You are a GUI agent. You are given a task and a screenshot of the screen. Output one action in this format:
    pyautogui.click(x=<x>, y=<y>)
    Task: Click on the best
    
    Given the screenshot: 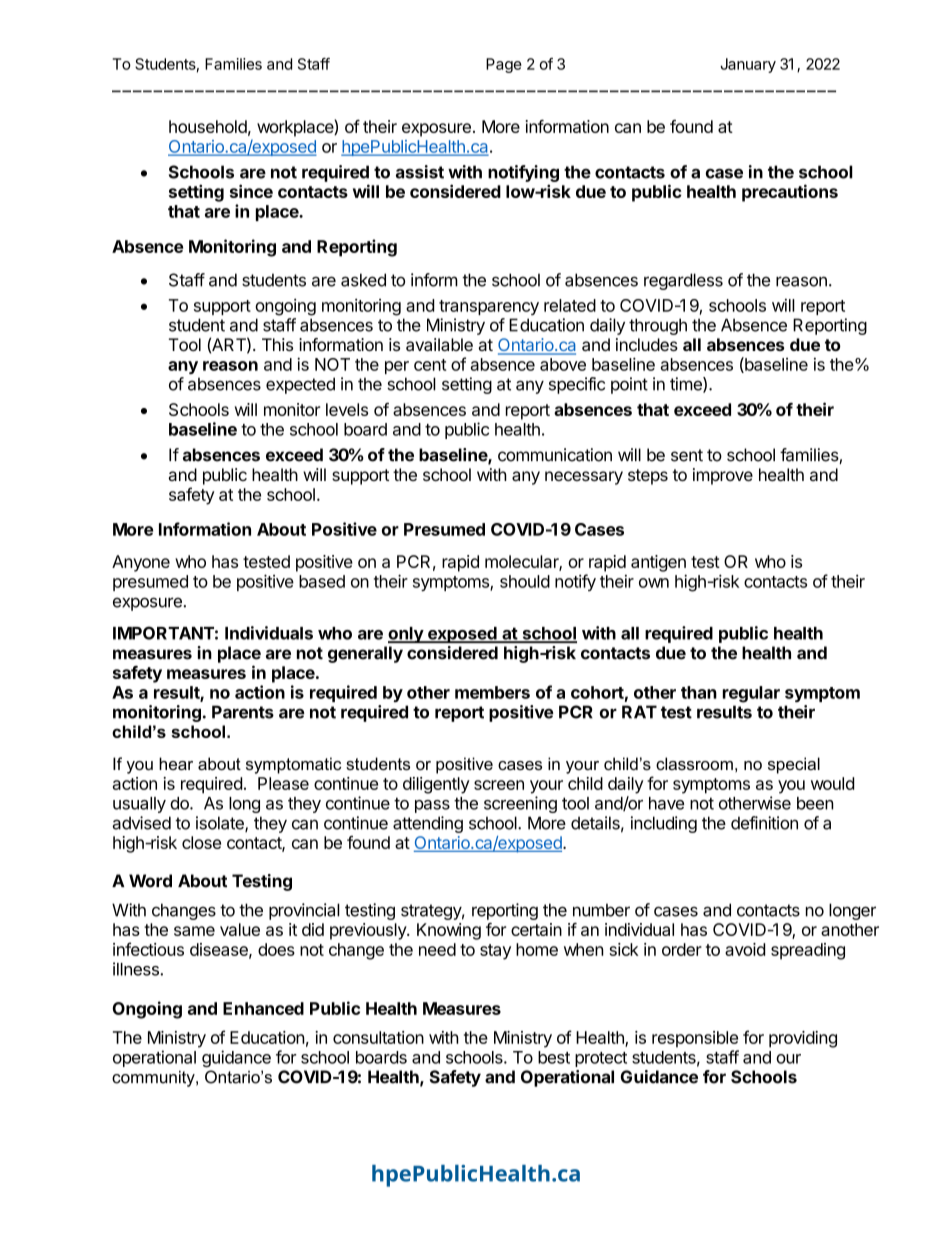 What is the action you would take?
    pyautogui.click(x=554, y=1057)
